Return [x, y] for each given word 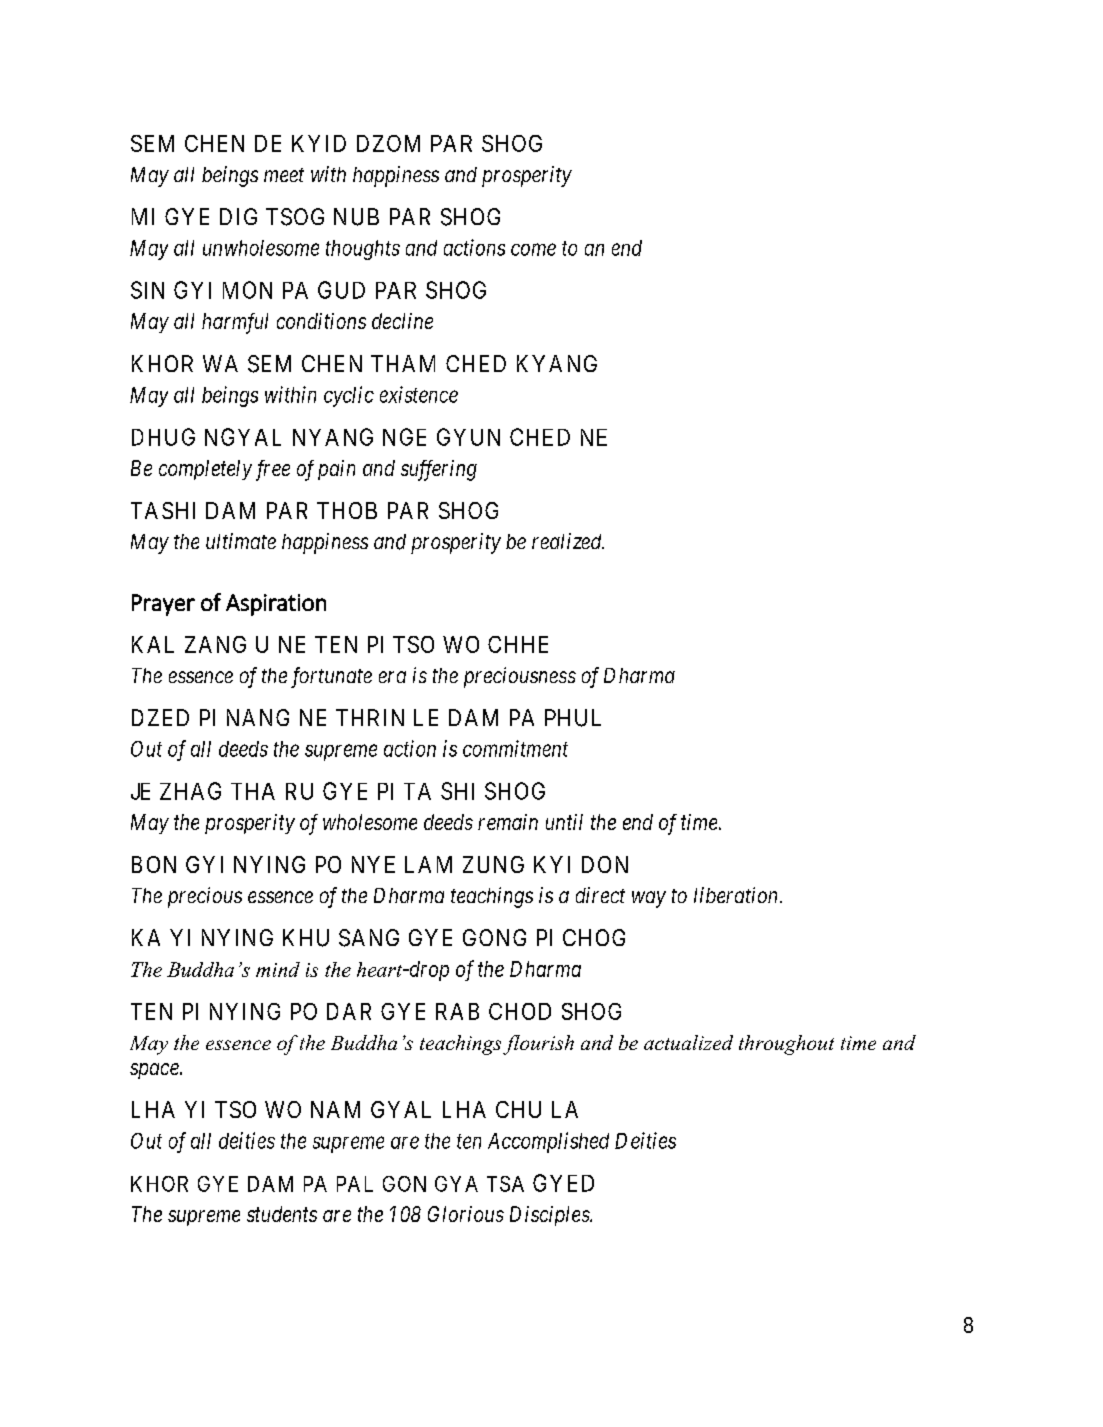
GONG [494, 937]
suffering [439, 470]
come [533, 250]
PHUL [573, 718]
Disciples [550, 1216]
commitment [515, 748]
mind [278, 969]
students [282, 1214]
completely [205, 470]
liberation [737, 895]
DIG [238, 216]
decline [402, 321]
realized [568, 541]
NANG [258, 717]
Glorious [466, 1214]
